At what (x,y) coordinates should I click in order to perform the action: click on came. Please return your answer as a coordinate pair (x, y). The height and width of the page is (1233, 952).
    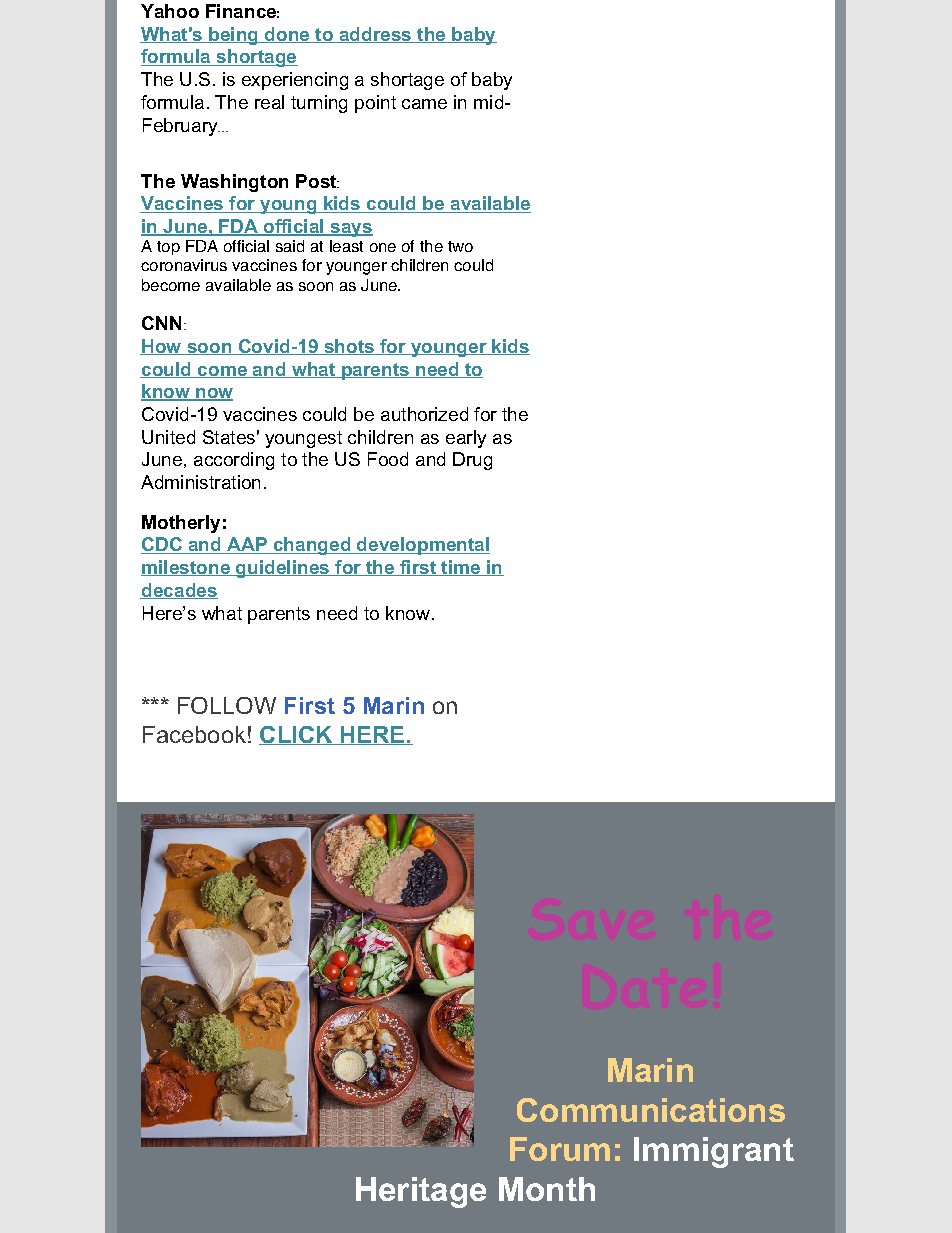
    Looking at the image, I should click on (424, 104).
